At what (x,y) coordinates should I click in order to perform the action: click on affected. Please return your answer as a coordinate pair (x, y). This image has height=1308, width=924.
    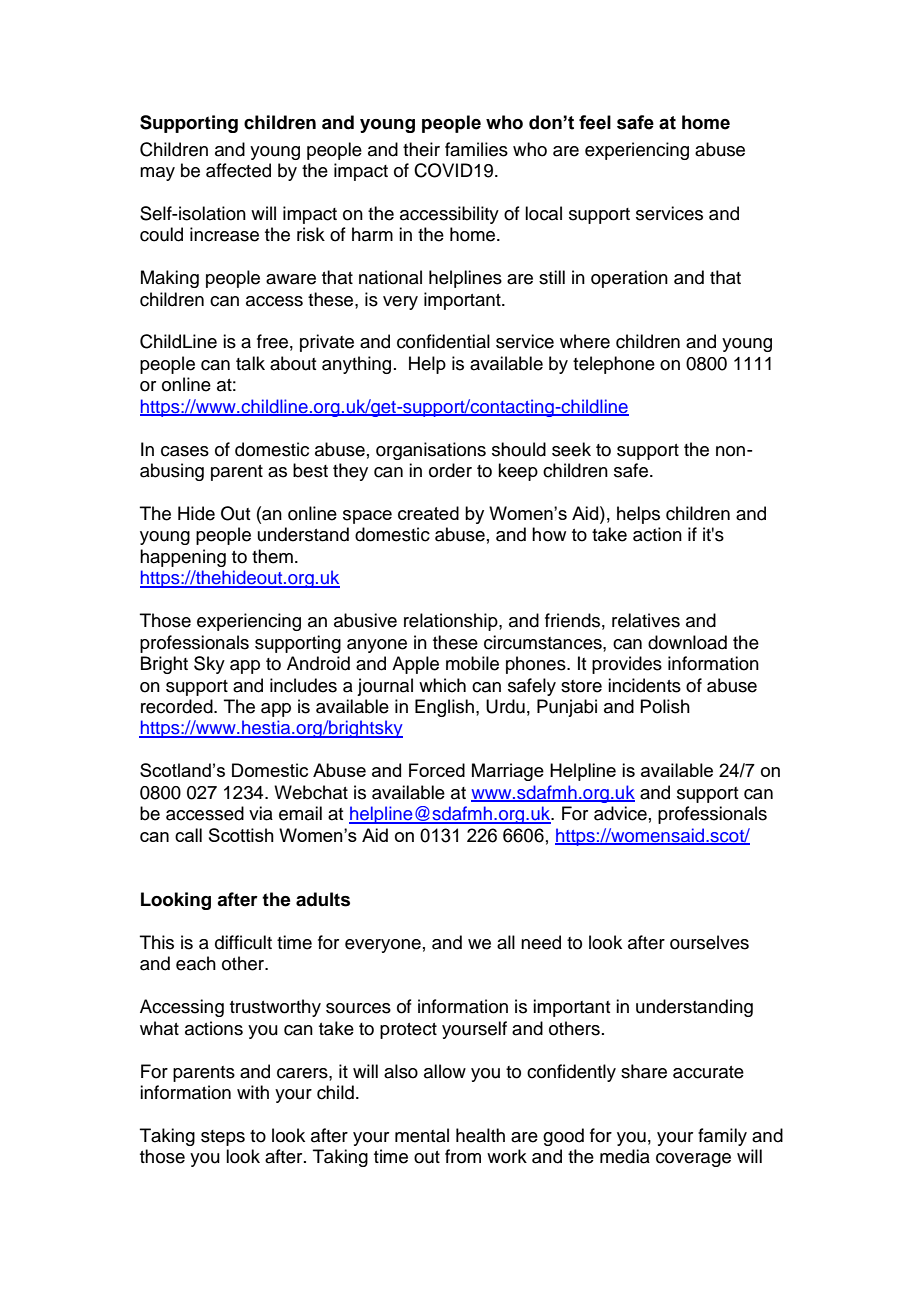
    Looking at the image, I should click on (238, 170).
